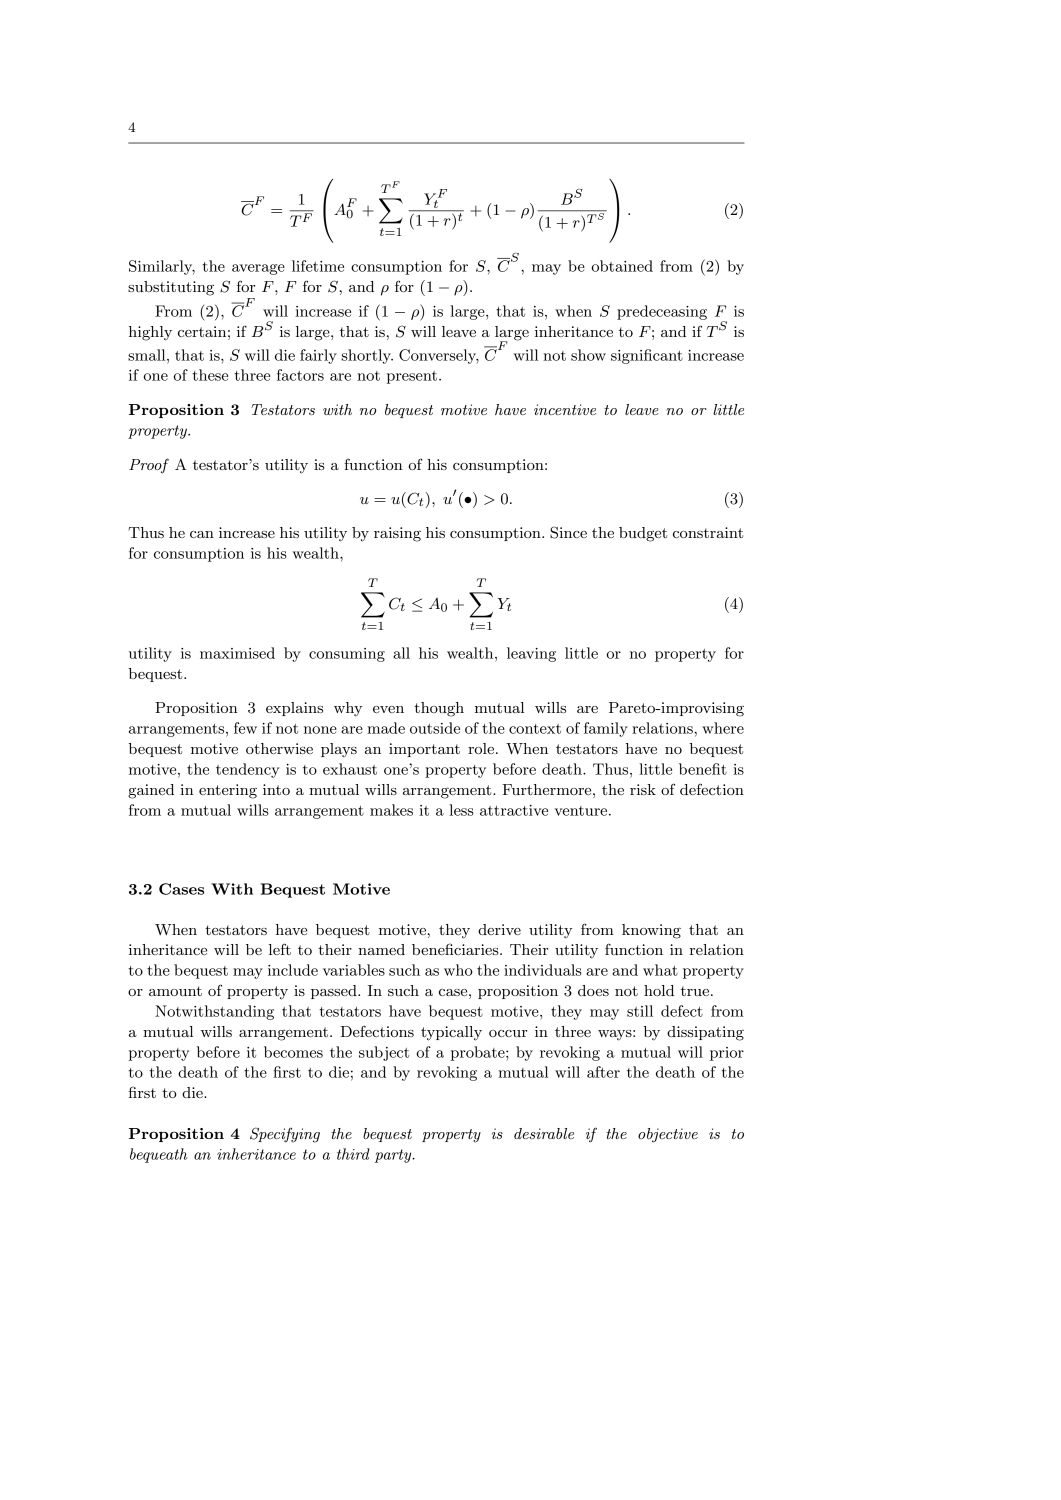  I want to click on raising, so click(397, 534).
